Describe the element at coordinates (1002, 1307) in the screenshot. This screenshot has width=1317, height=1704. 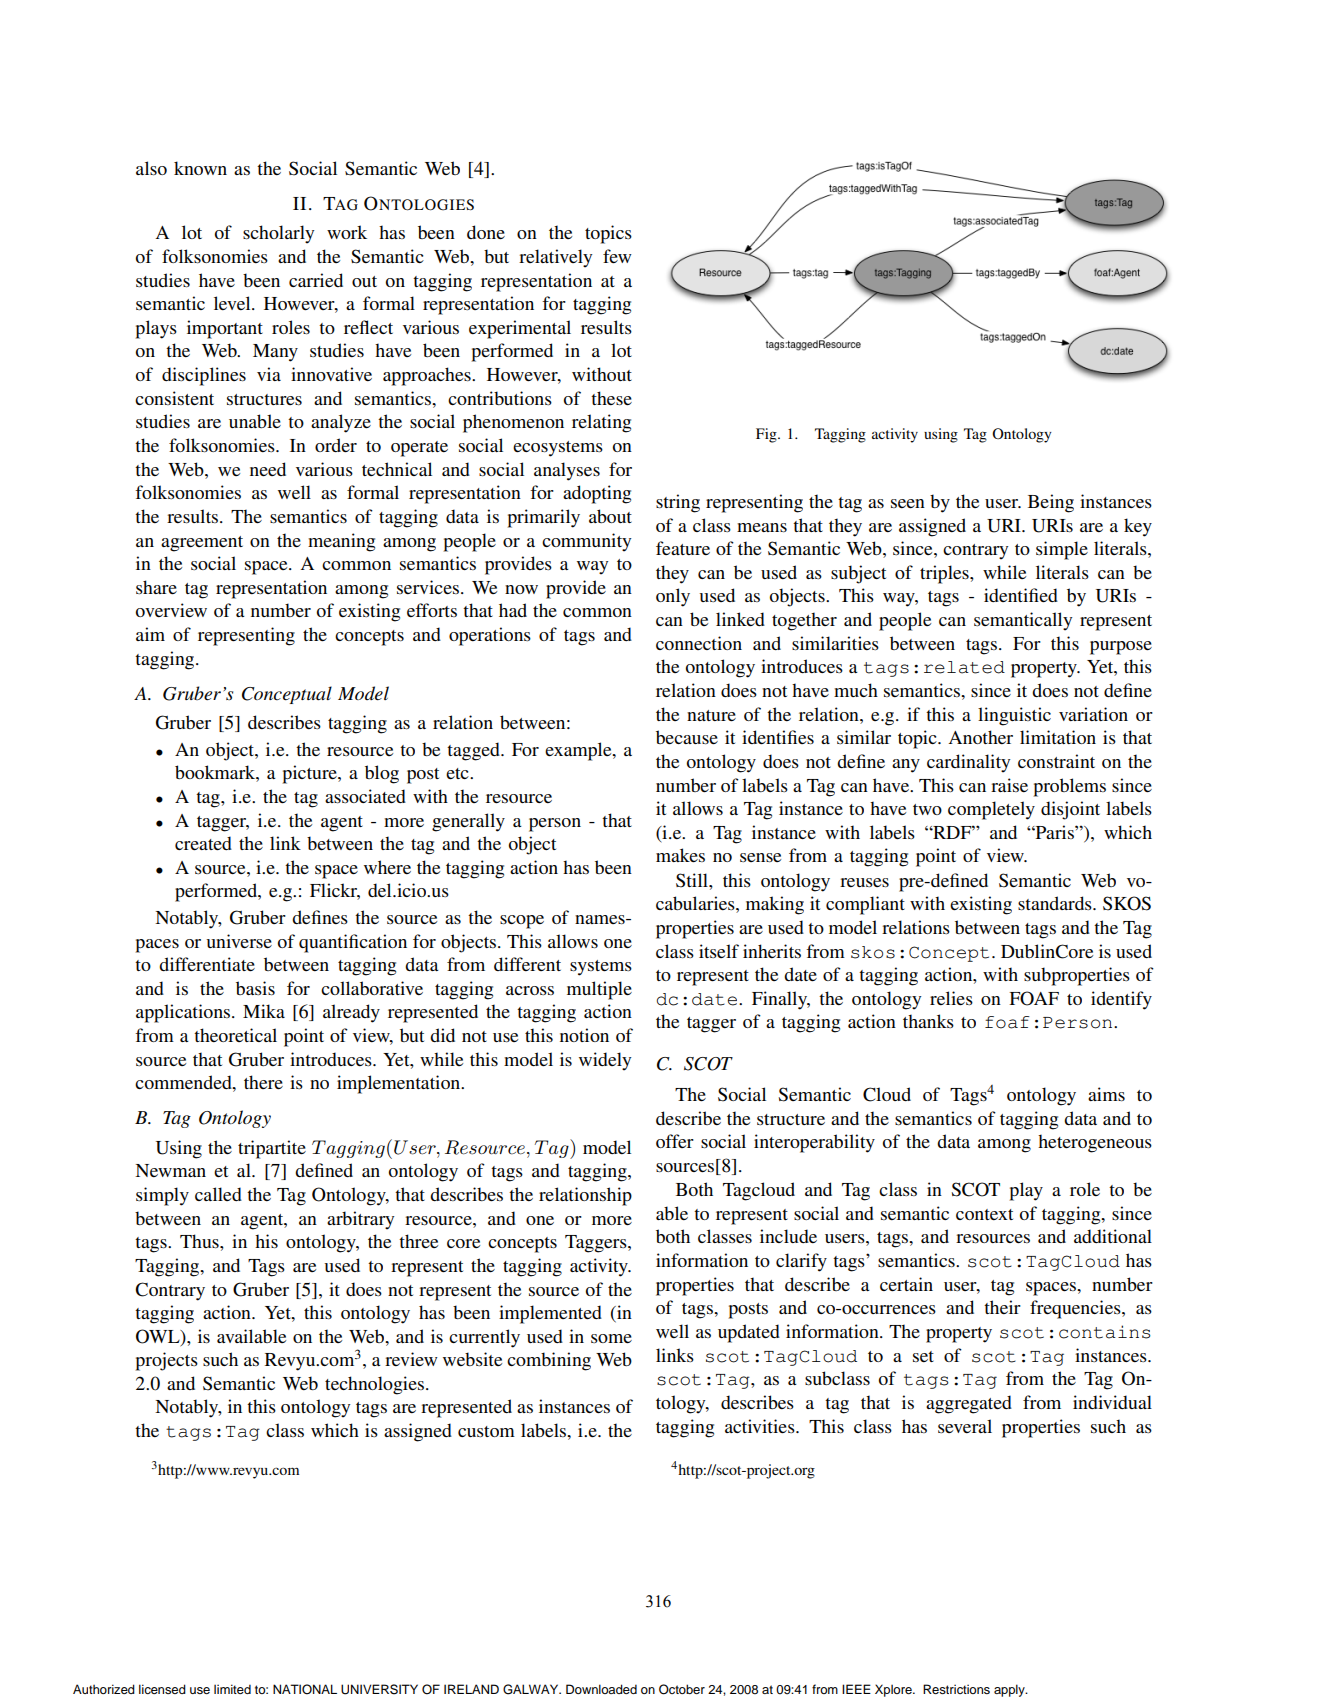
I see `their` at that location.
